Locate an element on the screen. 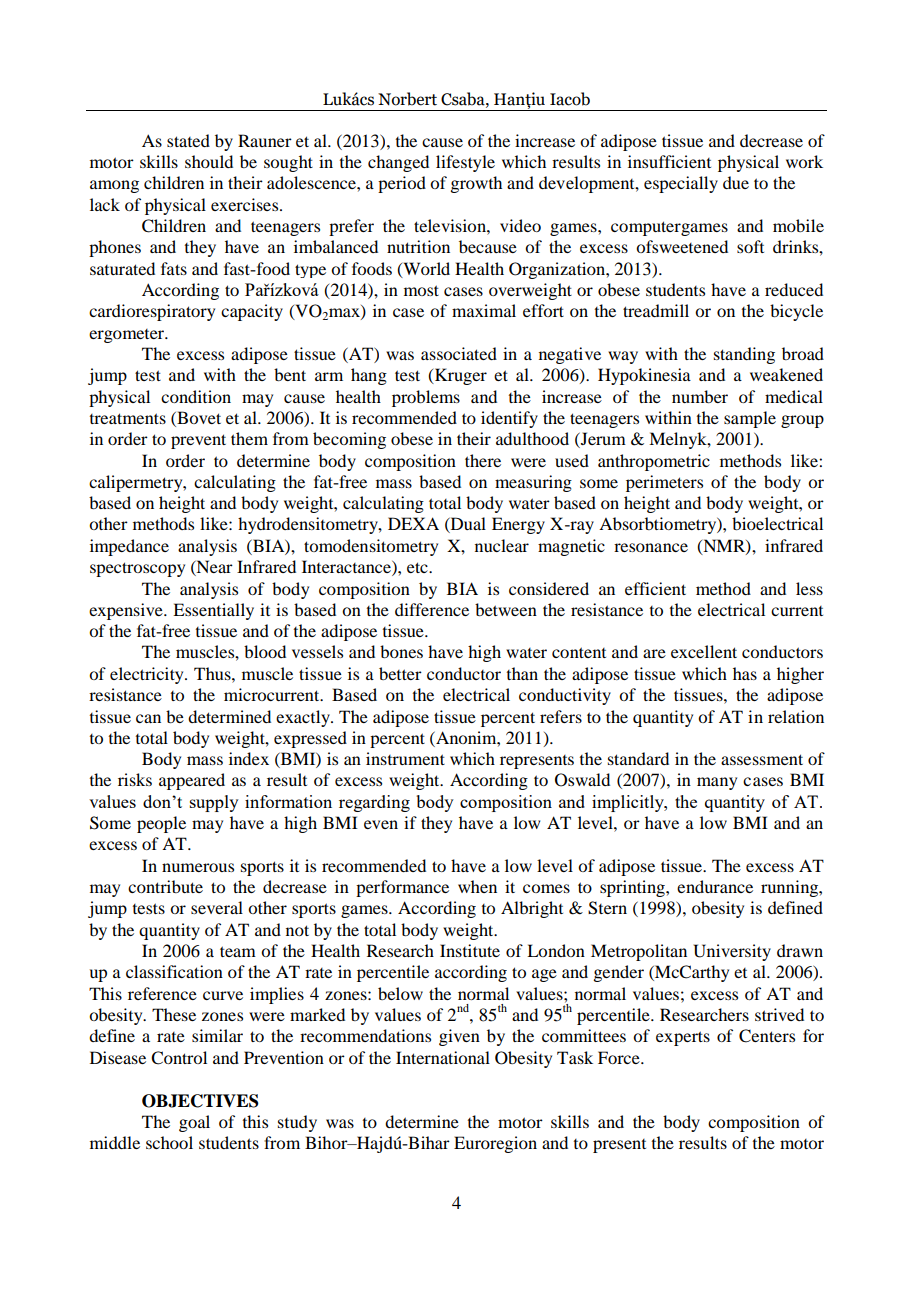  stated is located at coordinates (188, 140).
